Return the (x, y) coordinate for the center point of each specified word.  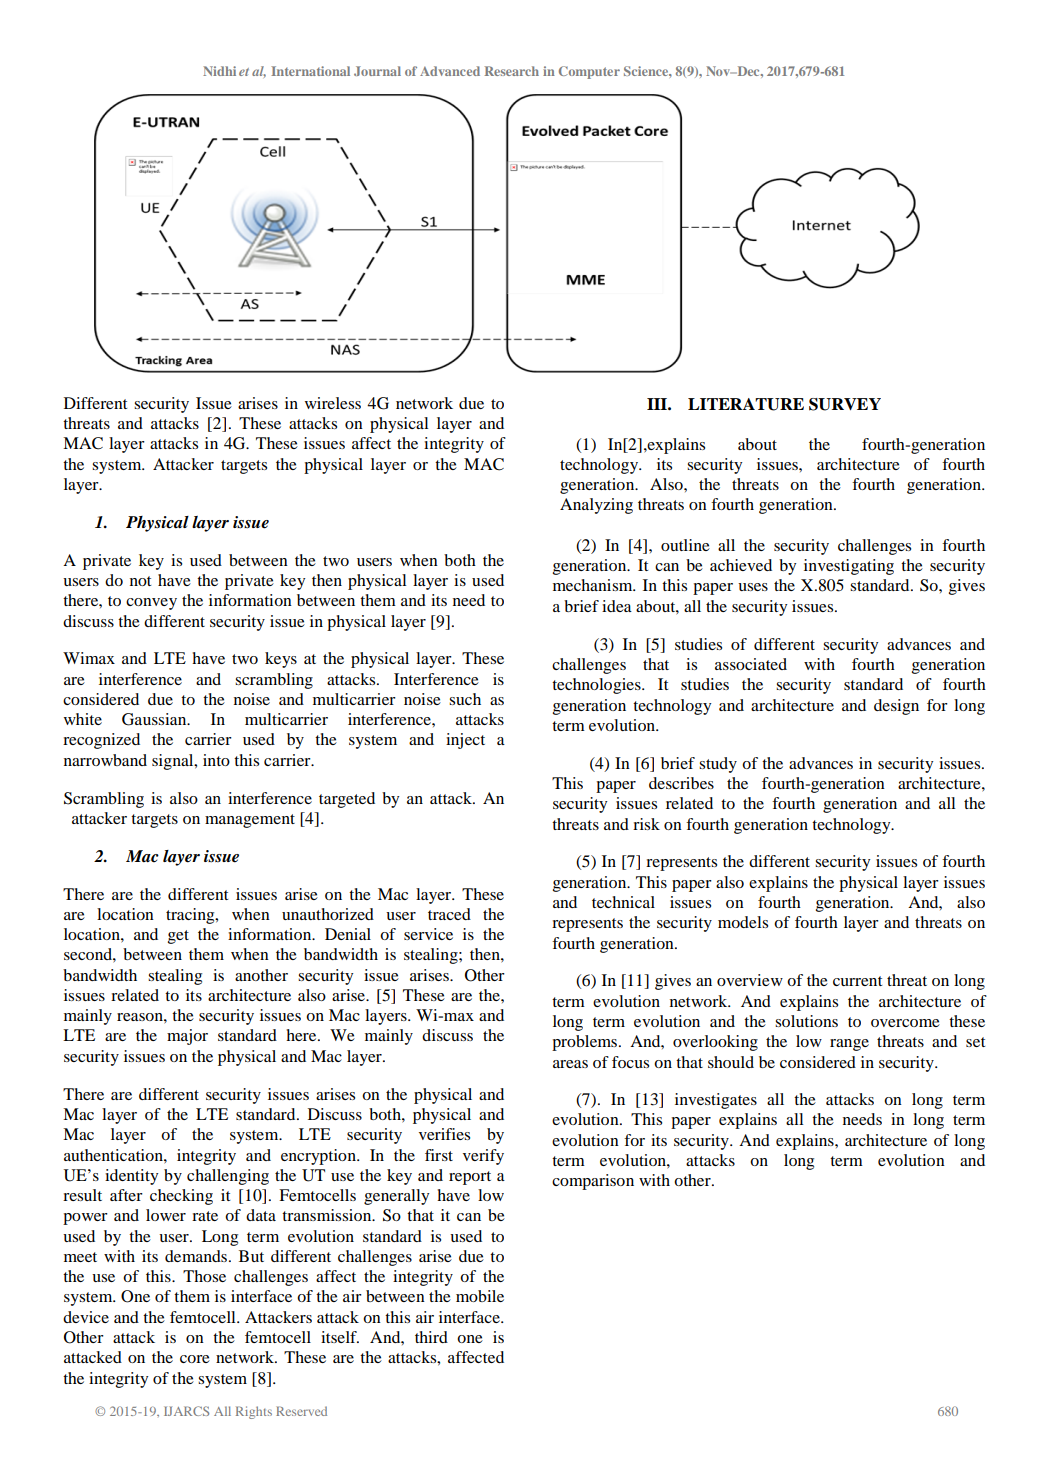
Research (511, 71)
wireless (333, 403)
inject (465, 741)
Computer (589, 72)
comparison (593, 1182)
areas (570, 1064)
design (896, 707)
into (216, 760)
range (849, 1045)
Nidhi (219, 71)
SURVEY (845, 404)
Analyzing (596, 506)
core (195, 1359)
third (431, 1337)
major (187, 1037)
